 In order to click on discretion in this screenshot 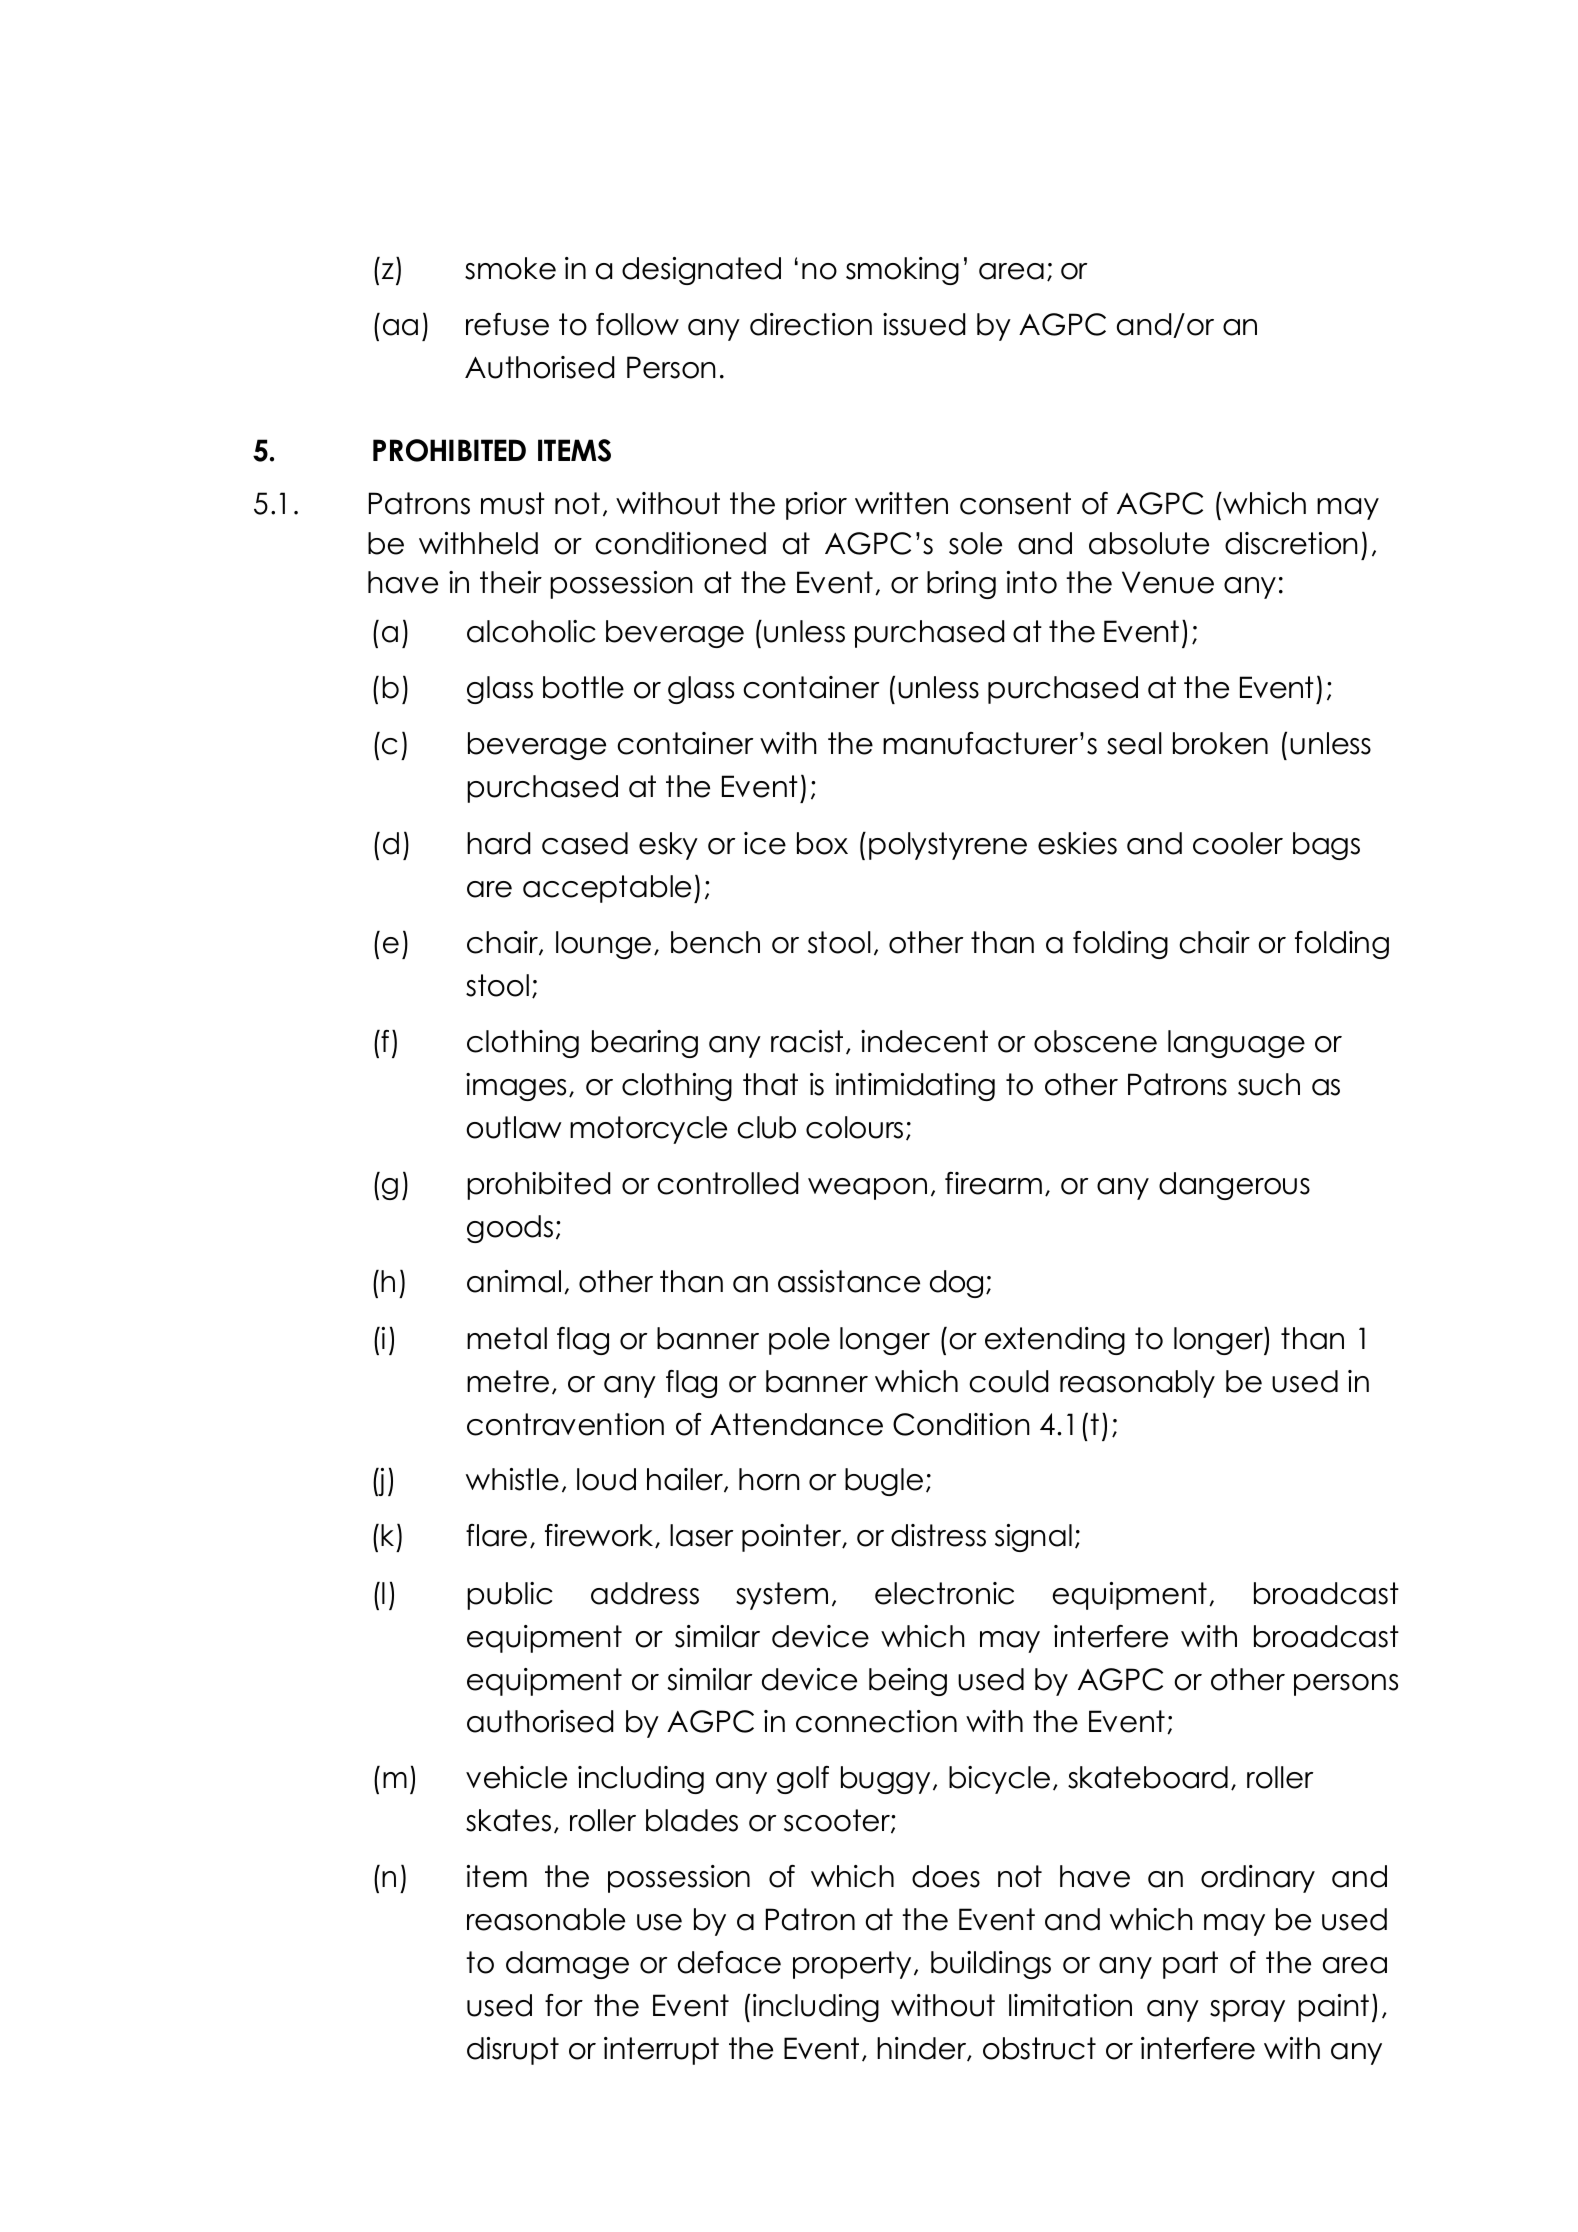, I will do `click(1291, 543)`.
